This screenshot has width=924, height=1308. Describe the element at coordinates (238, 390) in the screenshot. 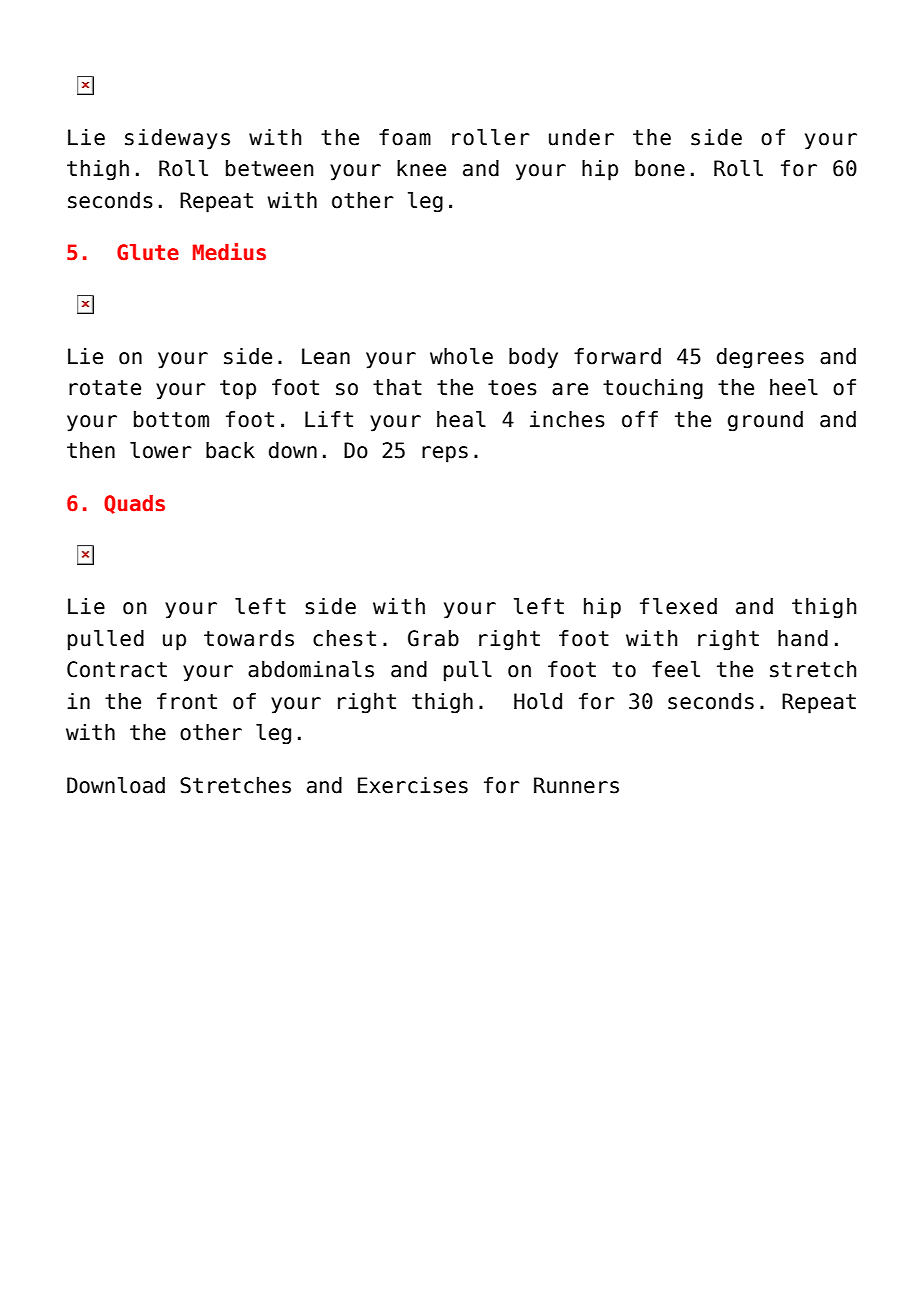

I see `top` at that location.
